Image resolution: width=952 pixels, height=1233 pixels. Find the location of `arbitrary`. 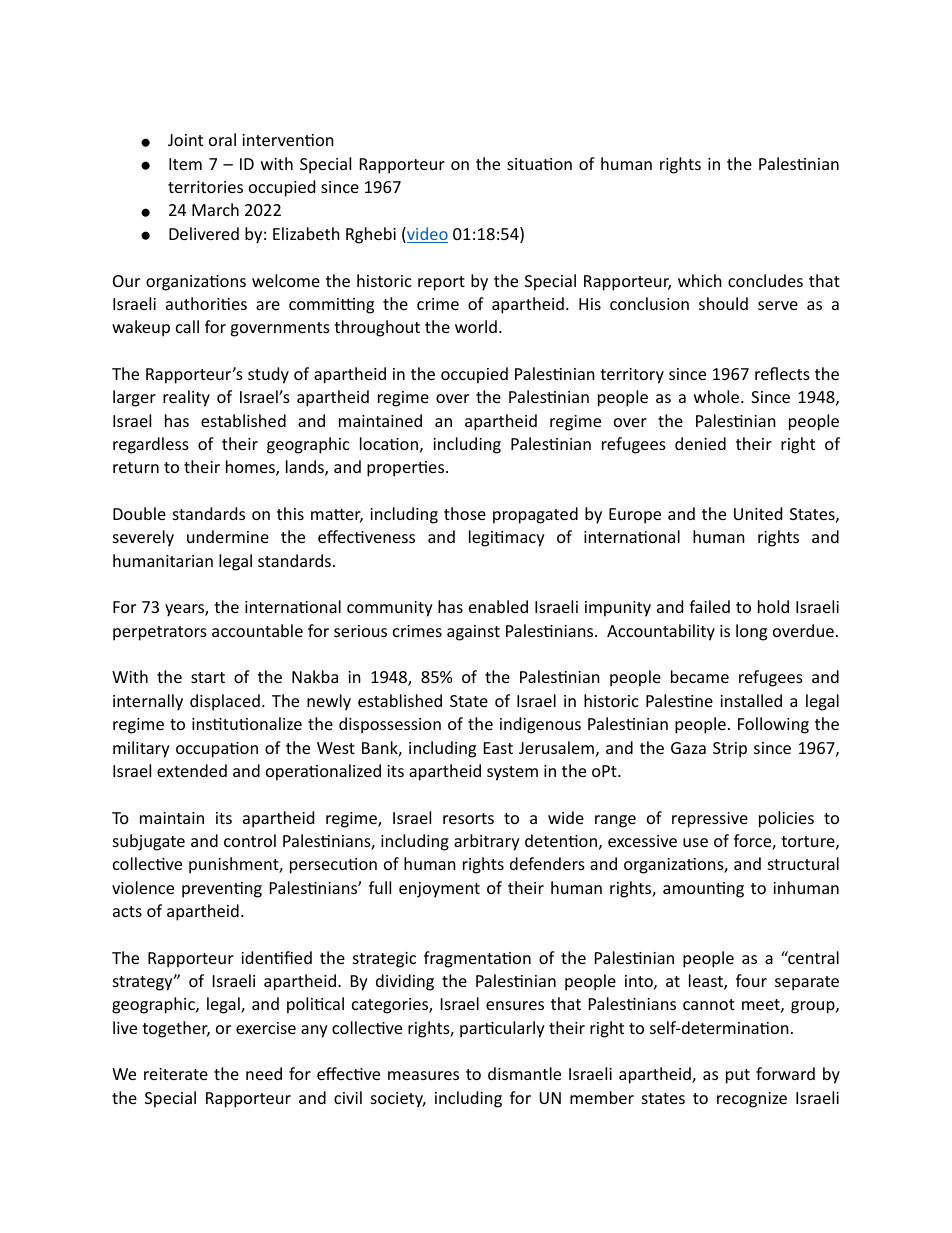

arbitrary is located at coordinates (487, 842).
